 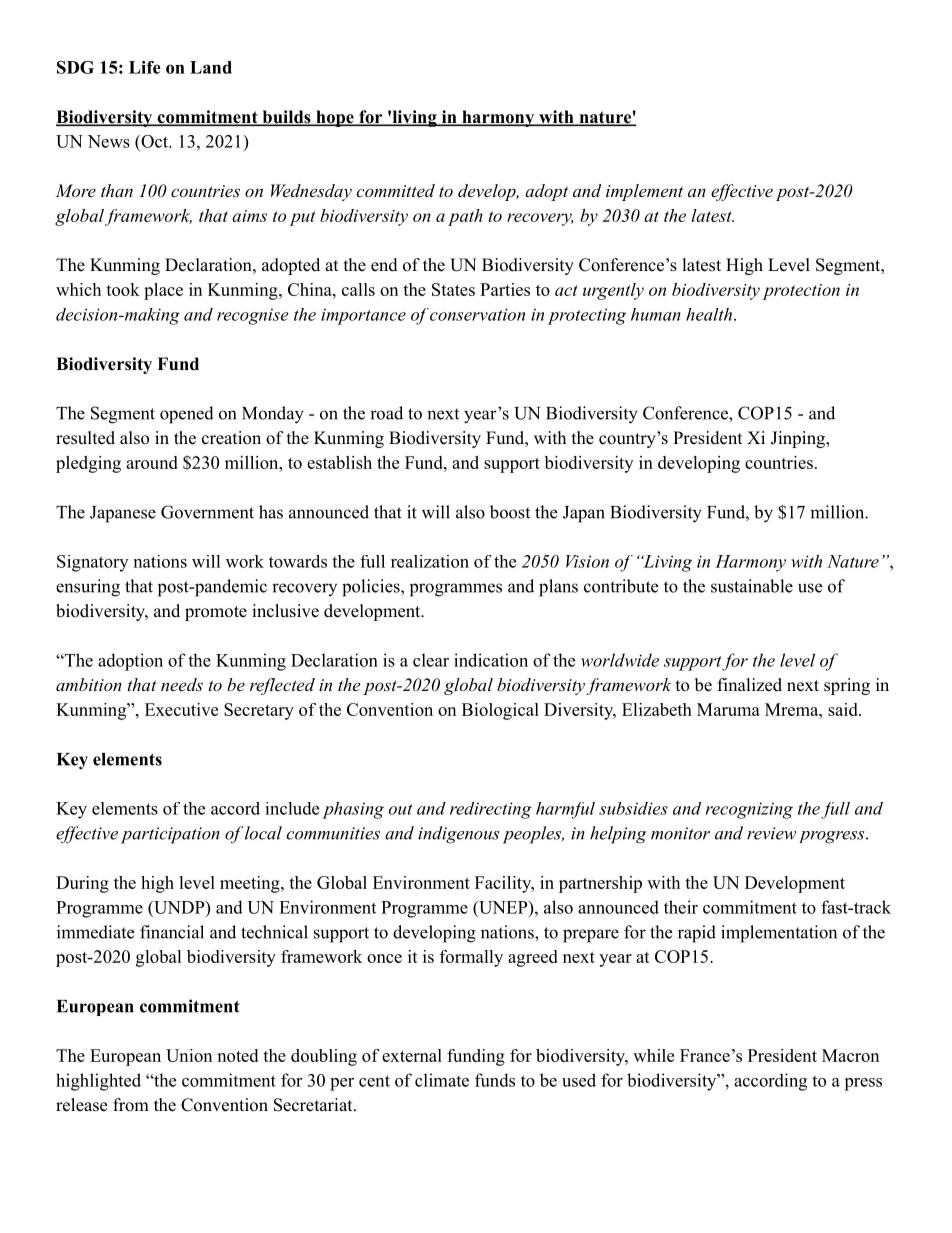 I want to click on Union, so click(x=189, y=1055).
